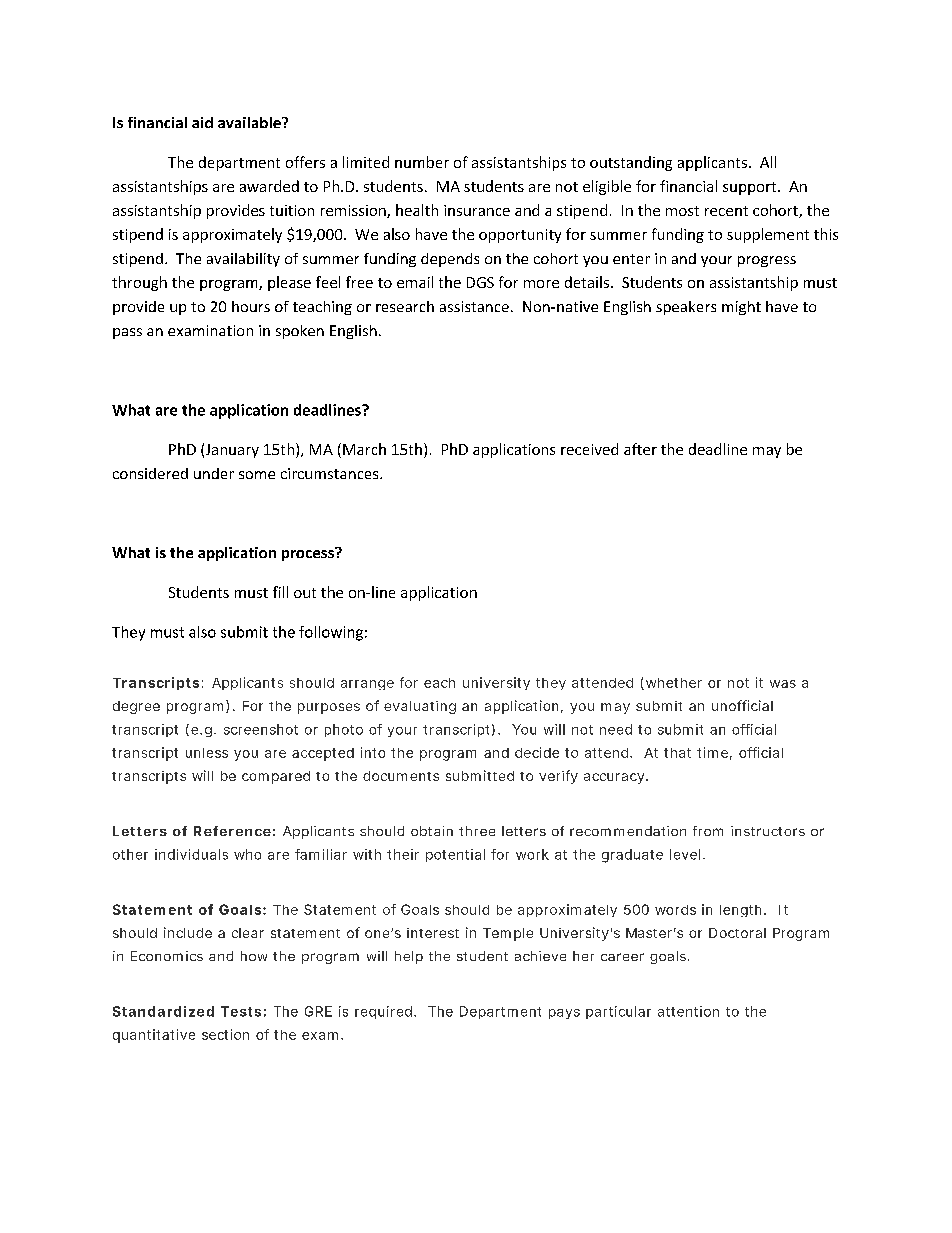  Describe the element at coordinates (280, 592) in the document. I see `fill` at that location.
